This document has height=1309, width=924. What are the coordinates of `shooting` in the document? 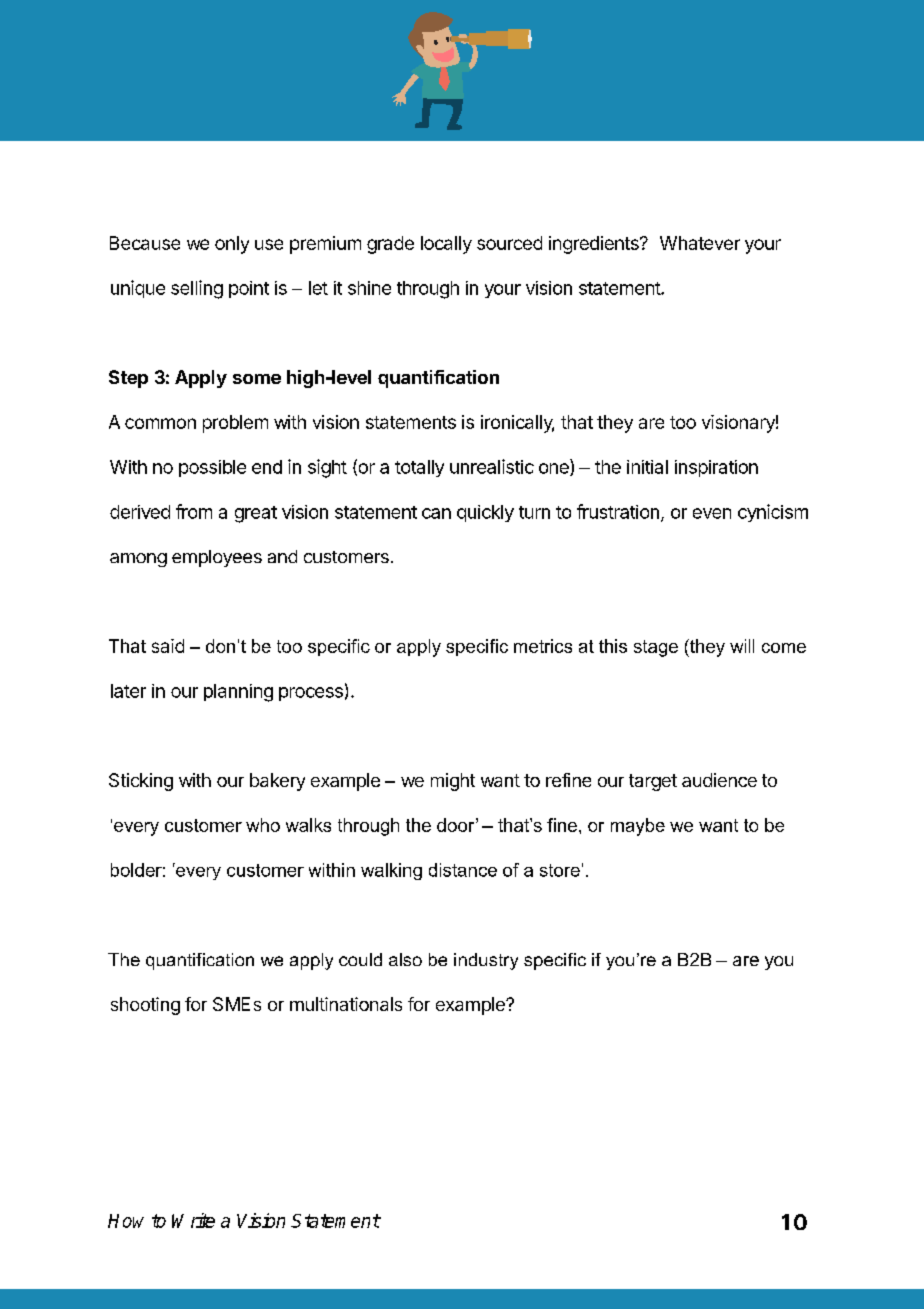 It's located at (145, 1006).
